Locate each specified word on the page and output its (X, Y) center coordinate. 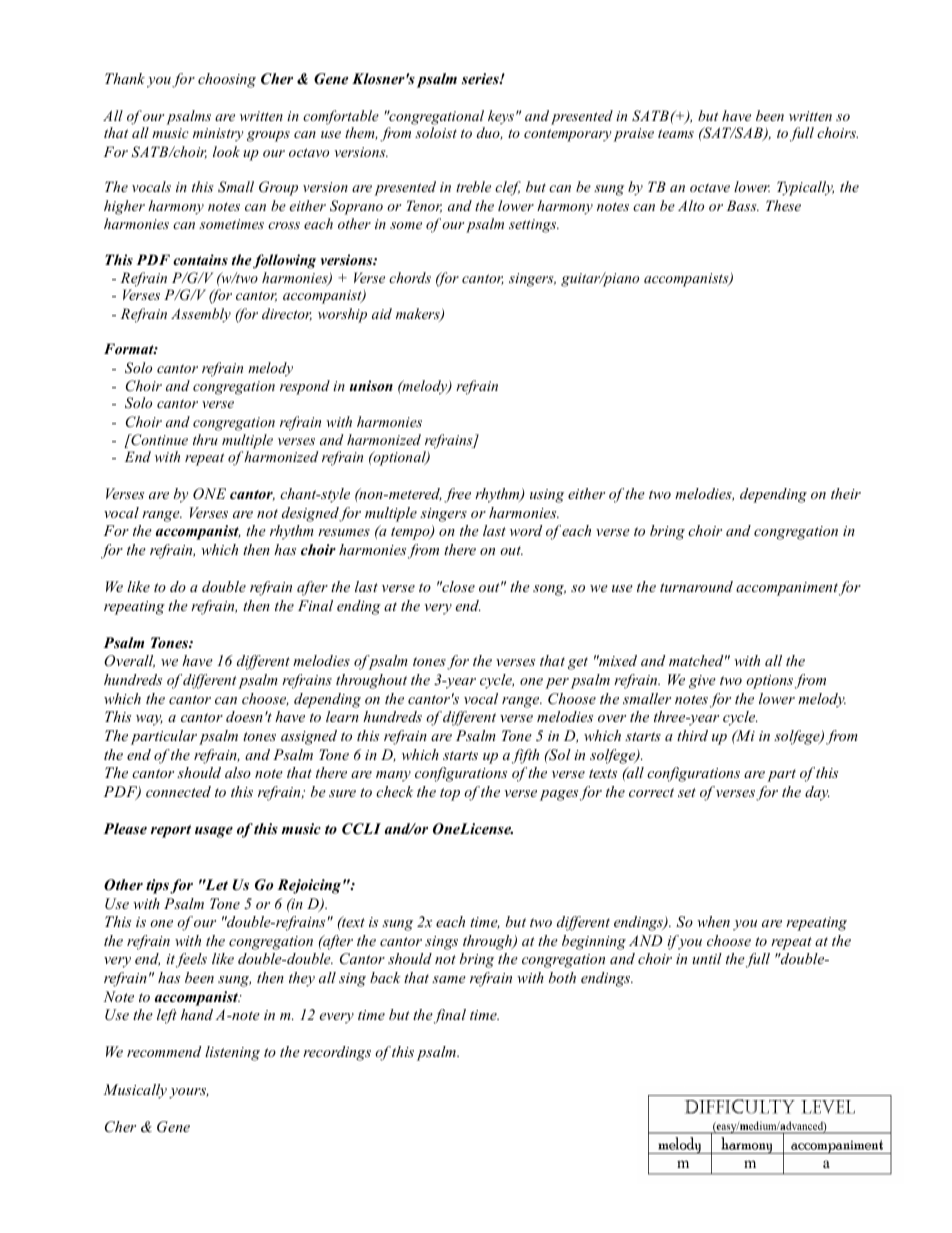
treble (473, 186)
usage (214, 832)
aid (382, 313)
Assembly (201, 315)
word (526, 530)
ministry (218, 134)
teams (676, 133)
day (817, 793)
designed (311, 514)
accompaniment (787, 589)
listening (232, 1053)
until (707, 958)
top (450, 794)
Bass (743, 205)
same (449, 979)
